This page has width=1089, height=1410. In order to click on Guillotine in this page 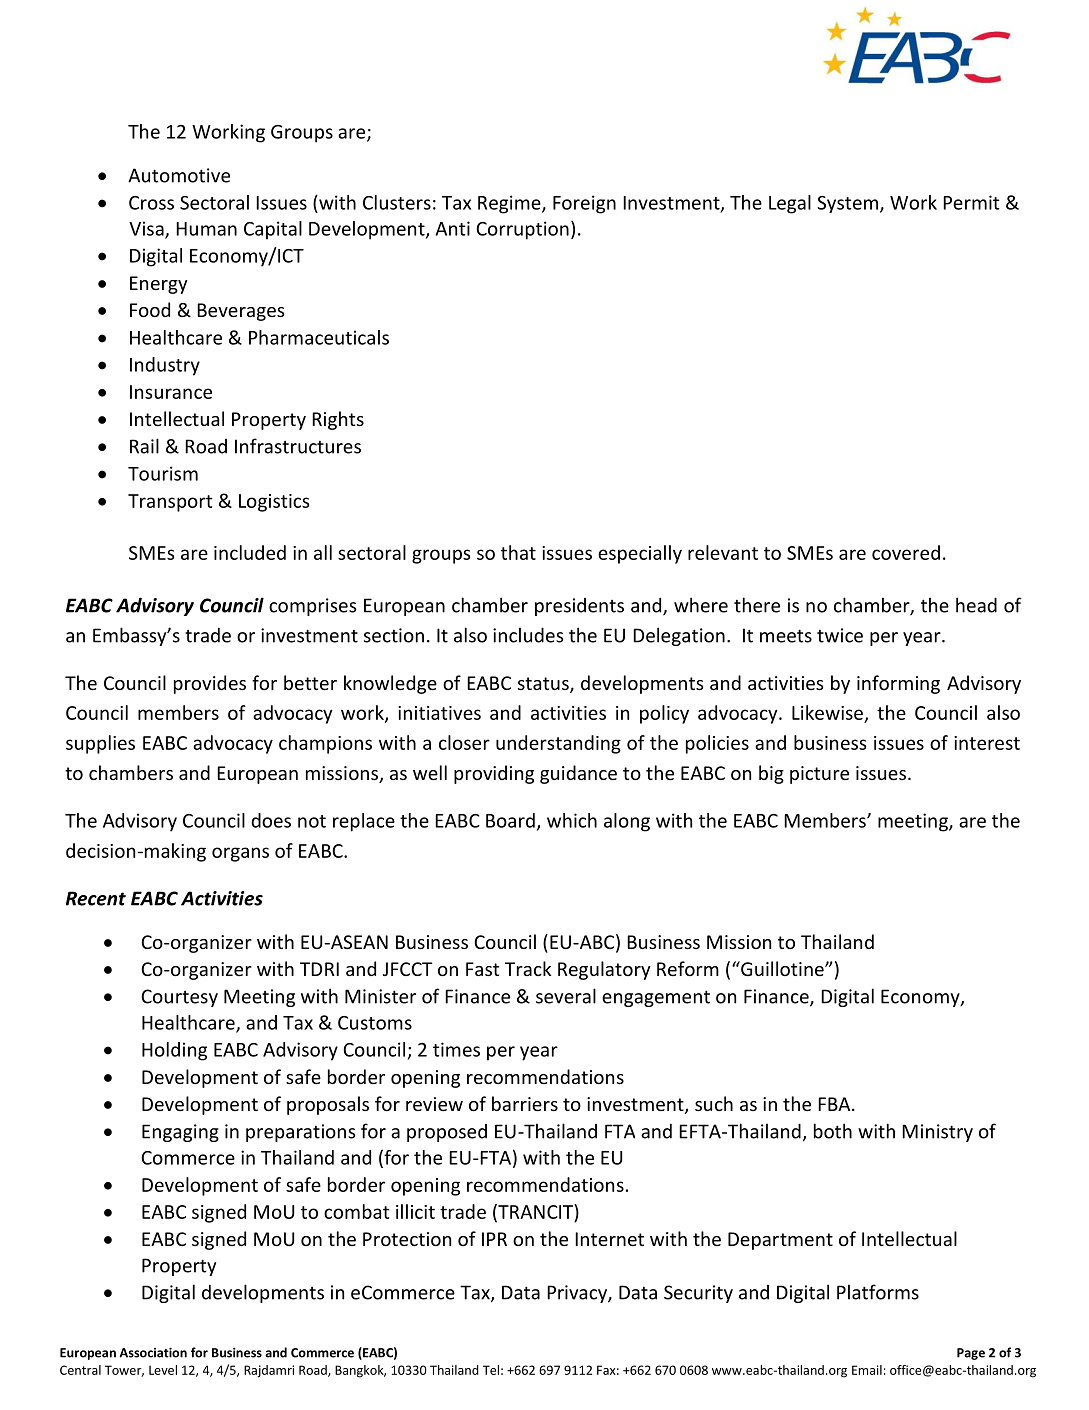, I will do `click(782, 968)`.
